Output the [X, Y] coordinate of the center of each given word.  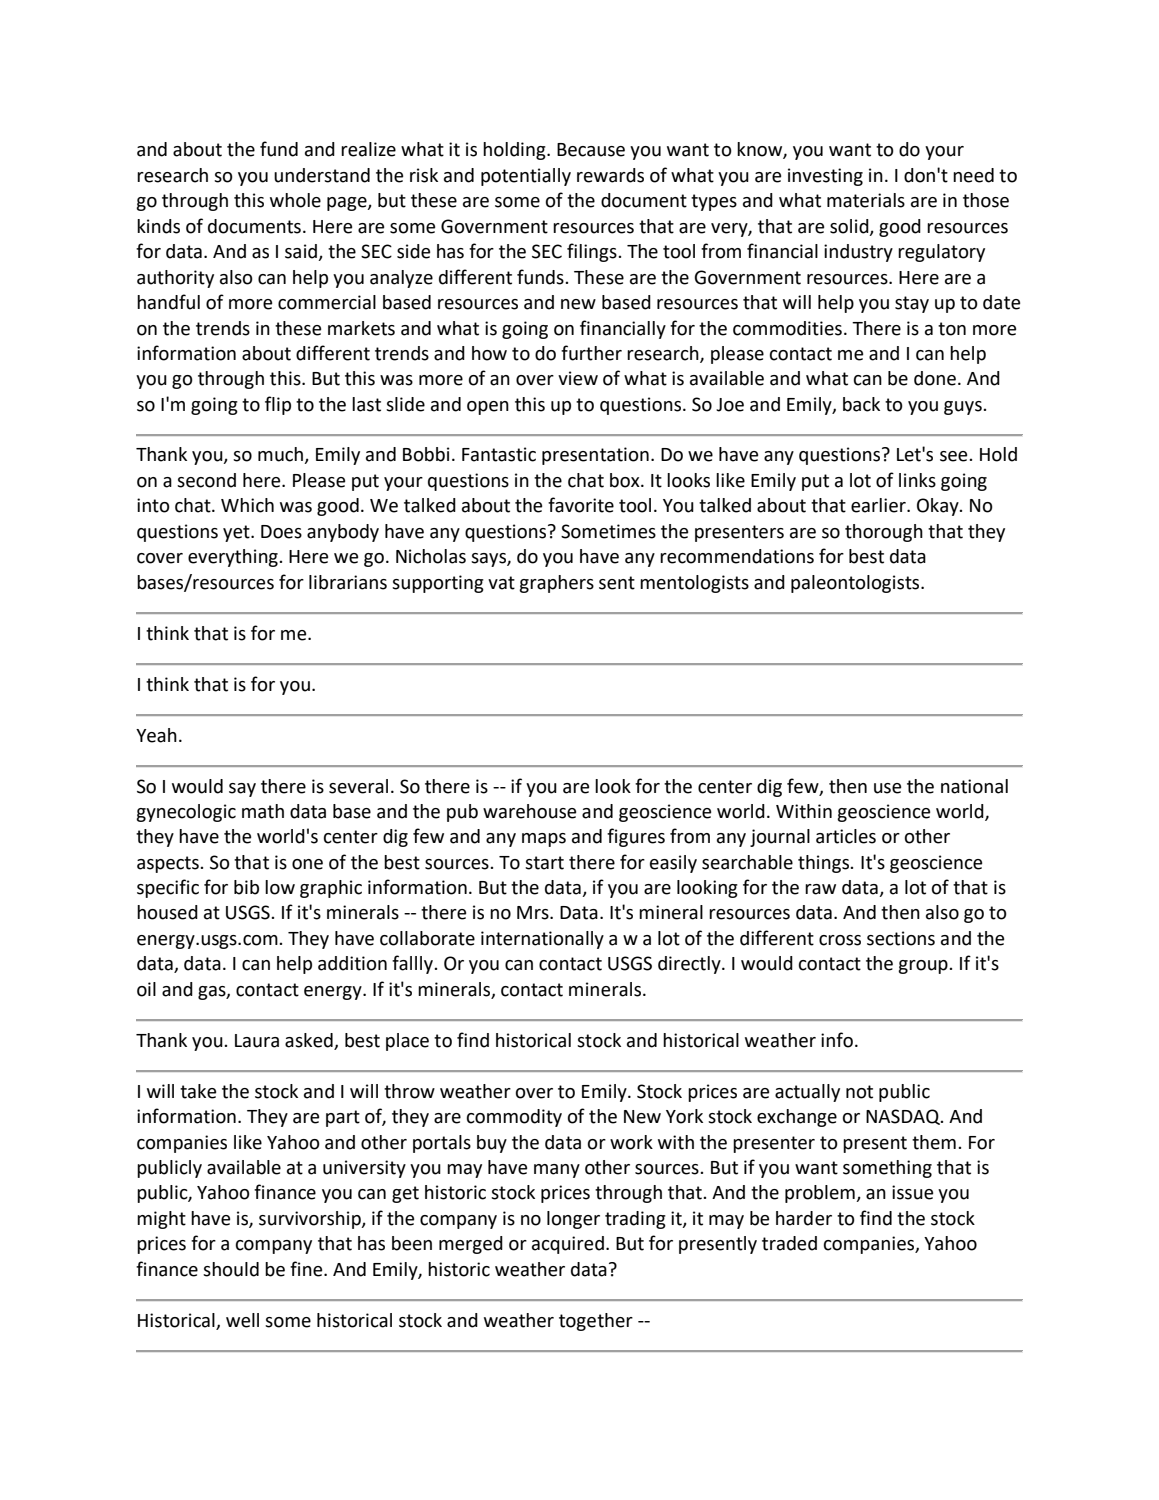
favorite [581, 505]
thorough [884, 533]
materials [866, 200]
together [596, 1322]
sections [901, 938]
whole [295, 200]
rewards [610, 175]
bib [246, 887]
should [231, 1269]
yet [237, 533]
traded [789, 1243]
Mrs [534, 913]
